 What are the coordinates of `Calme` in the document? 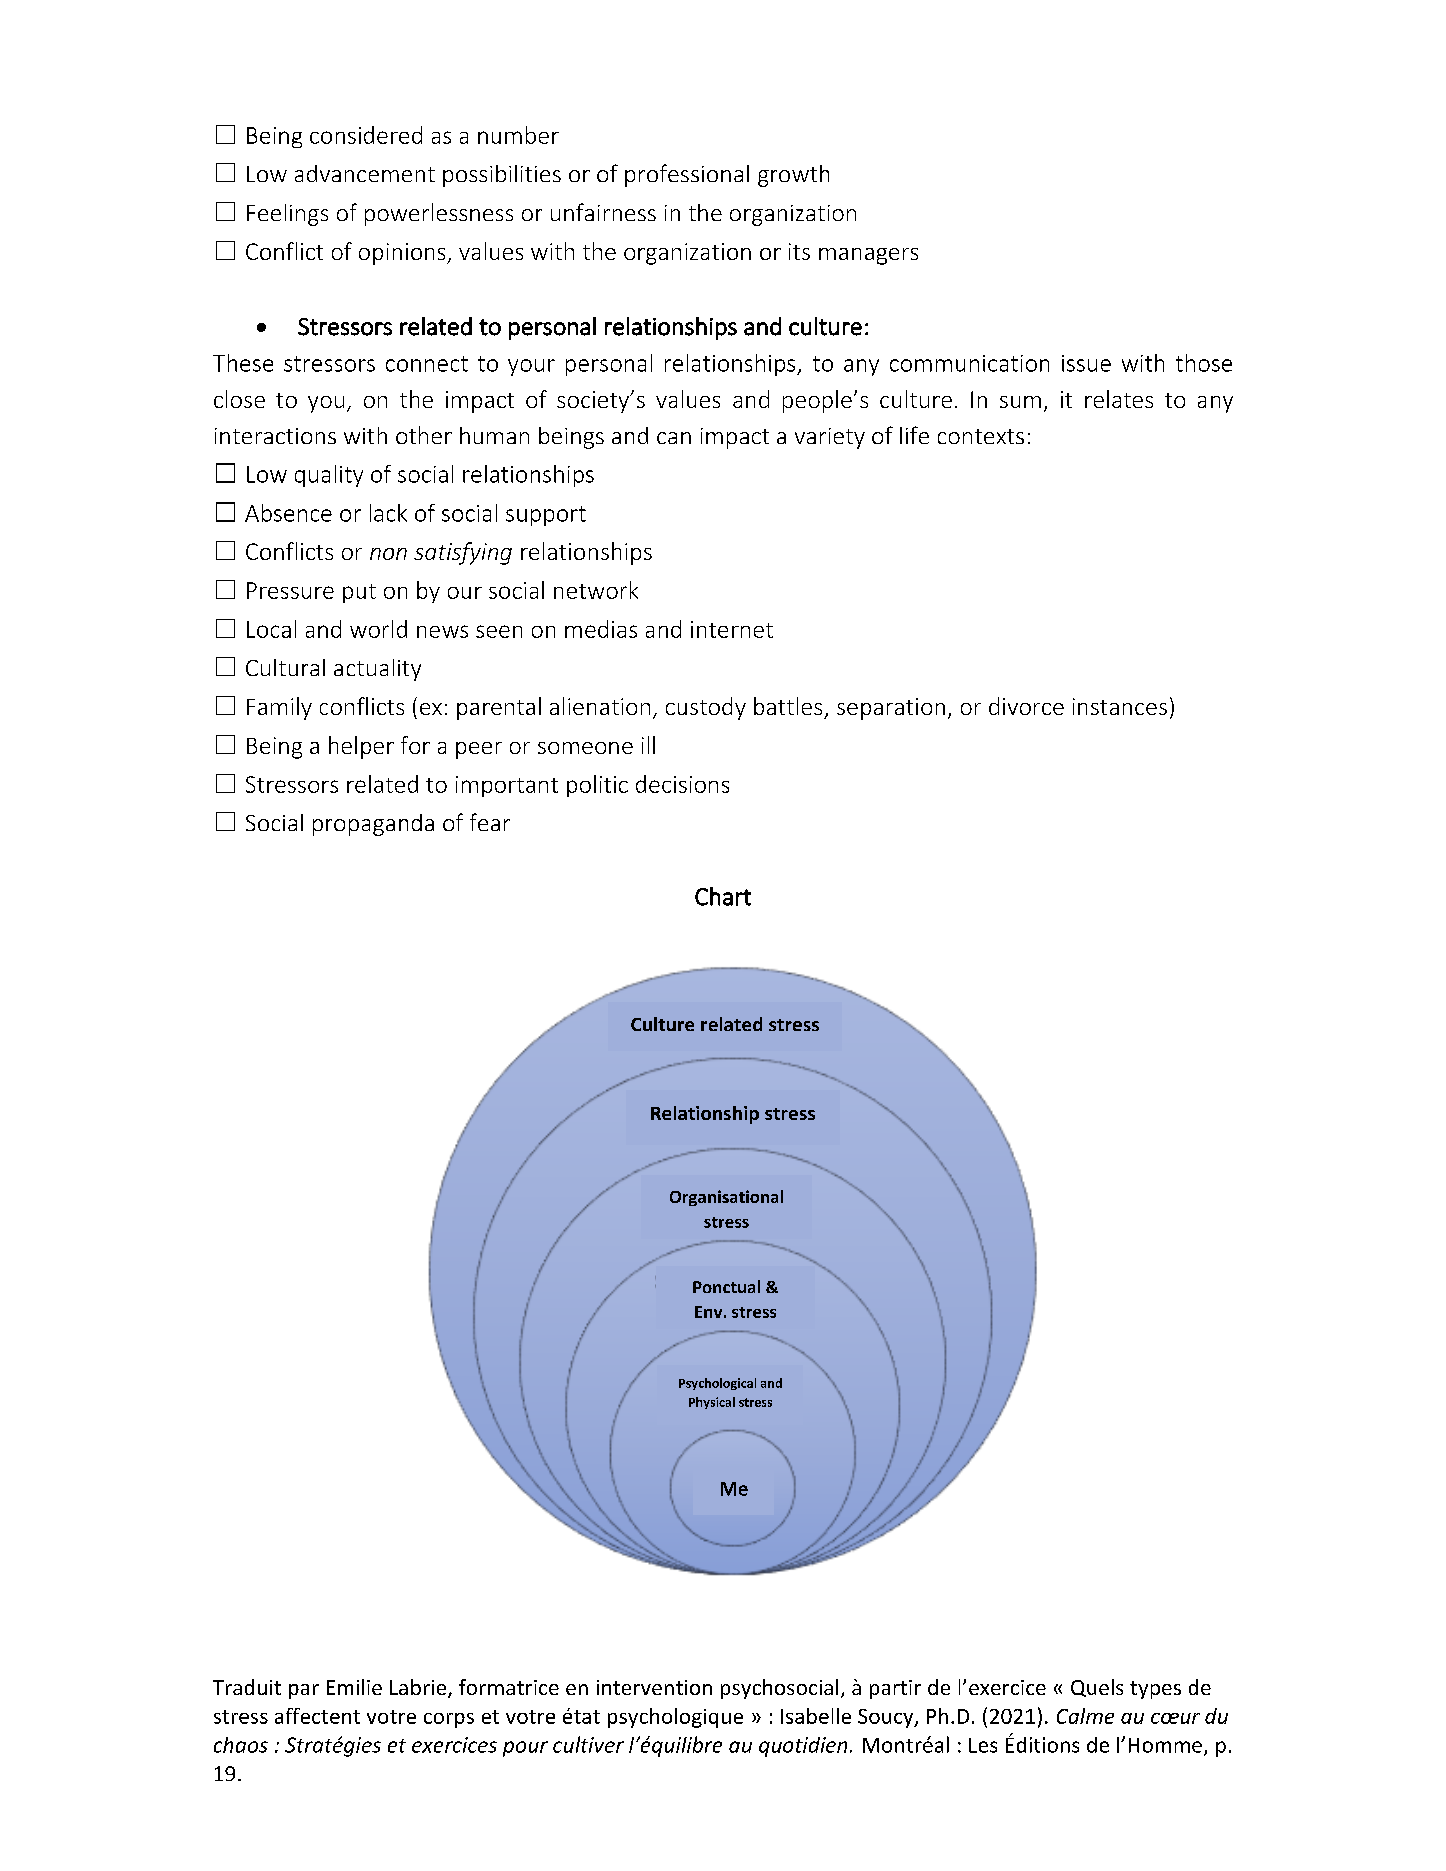 It's located at (1085, 1716).
